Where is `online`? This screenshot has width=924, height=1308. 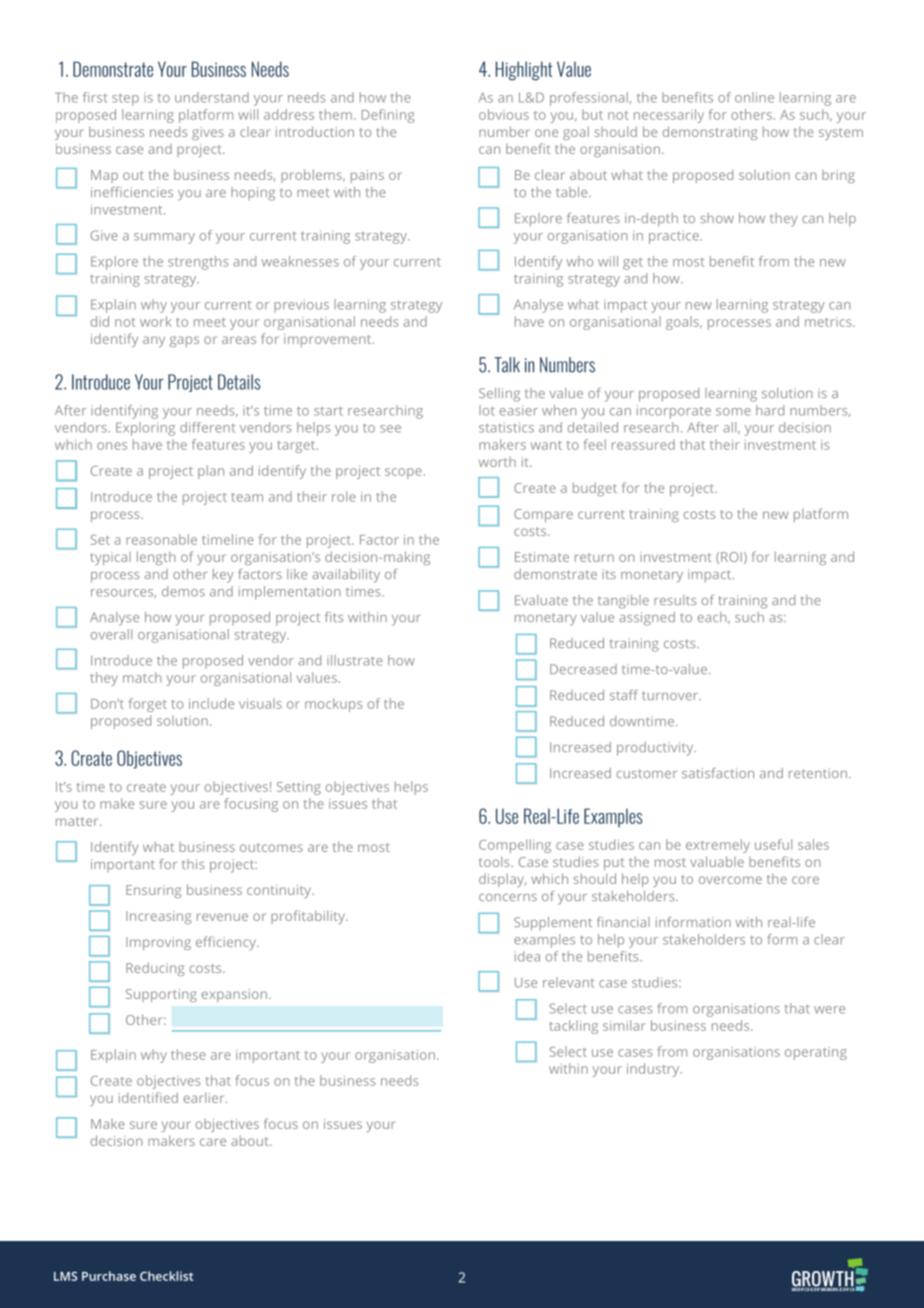 online is located at coordinates (754, 97).
